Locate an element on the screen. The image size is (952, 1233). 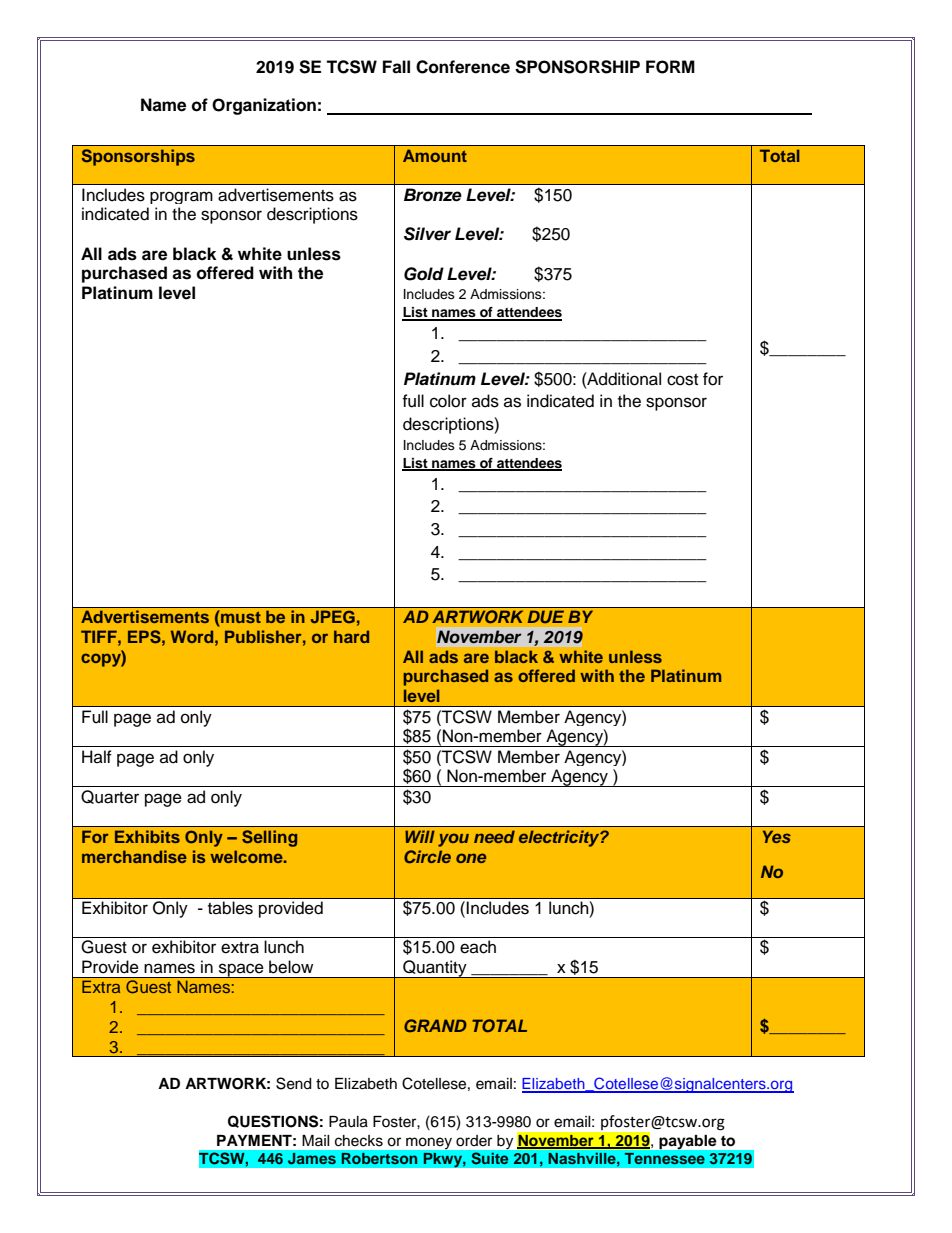
Gold is located at coordinates (424, 274).
